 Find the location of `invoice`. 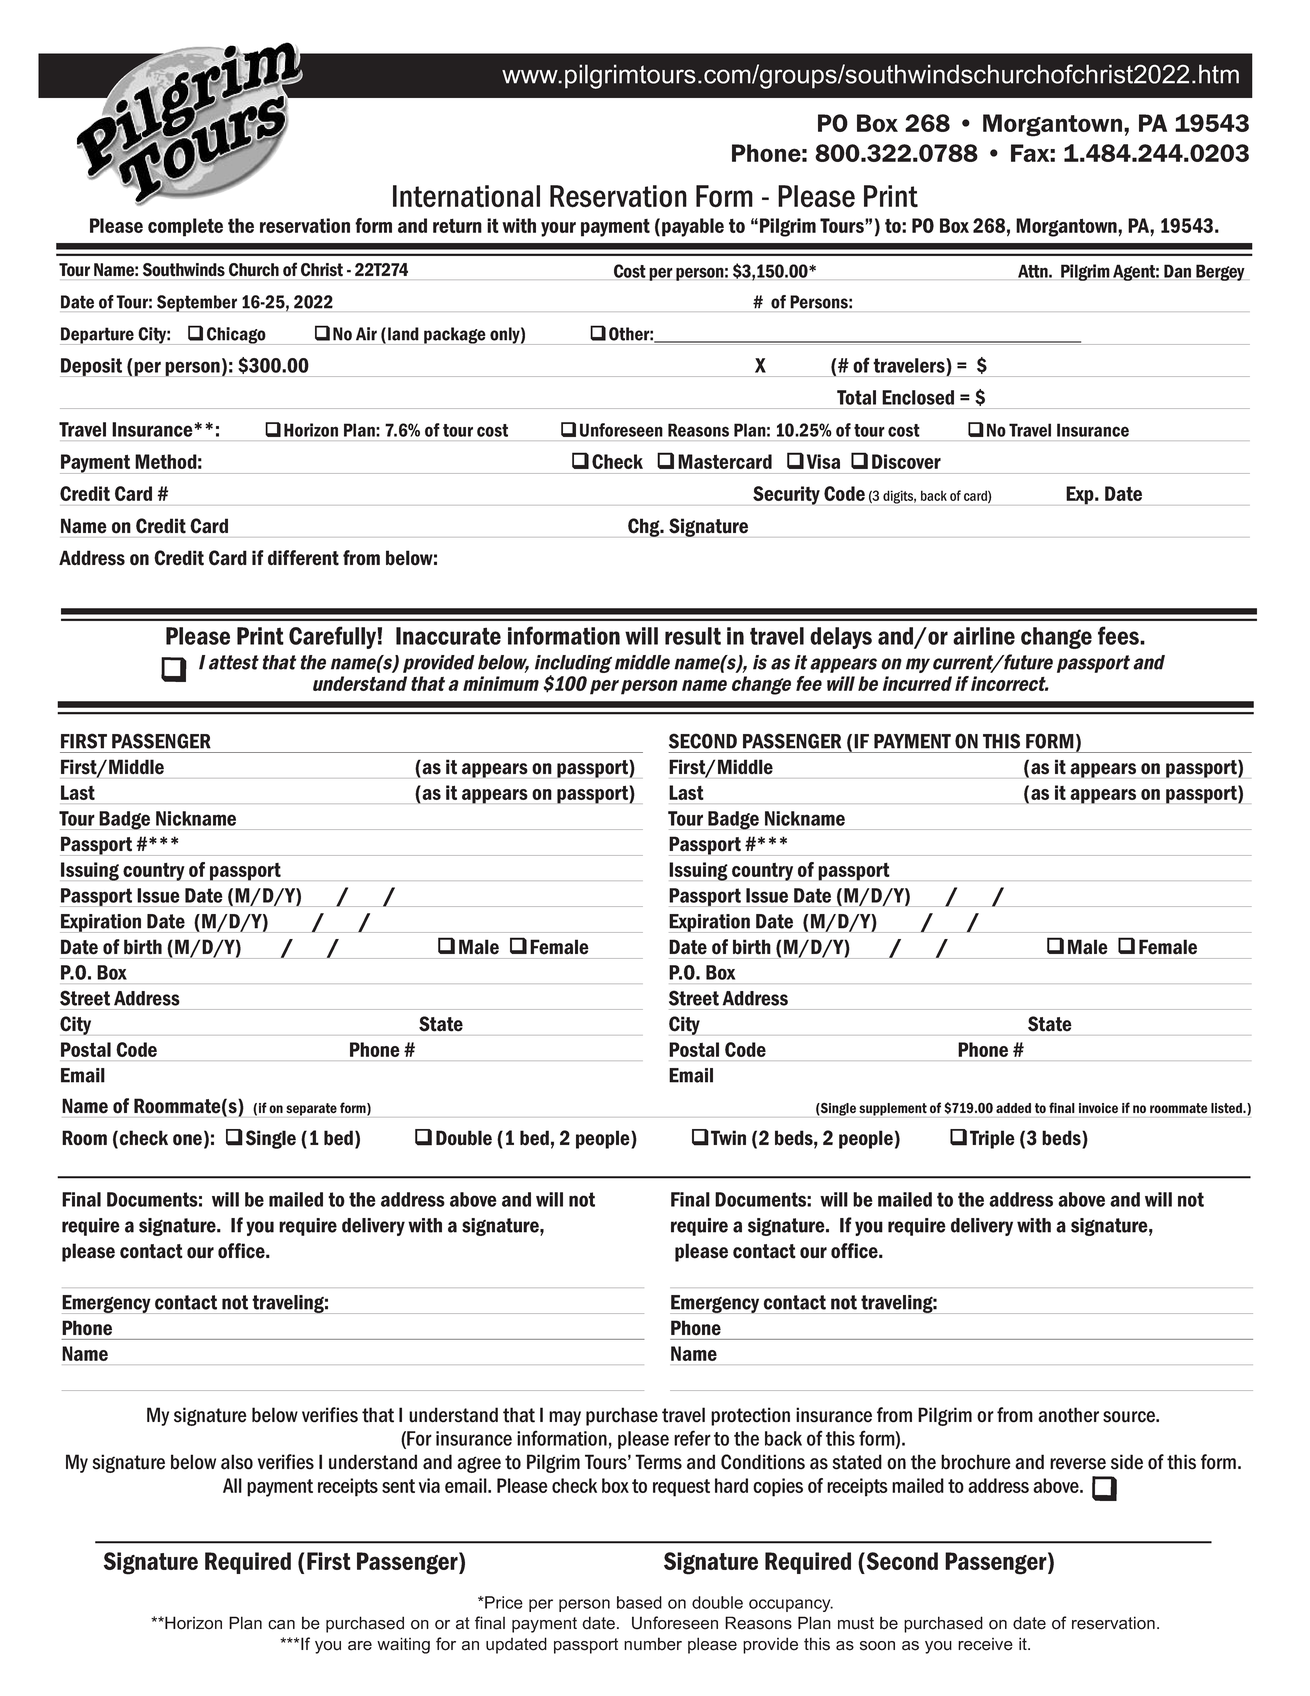

invoice is located at coordinates (1098, 1108).
